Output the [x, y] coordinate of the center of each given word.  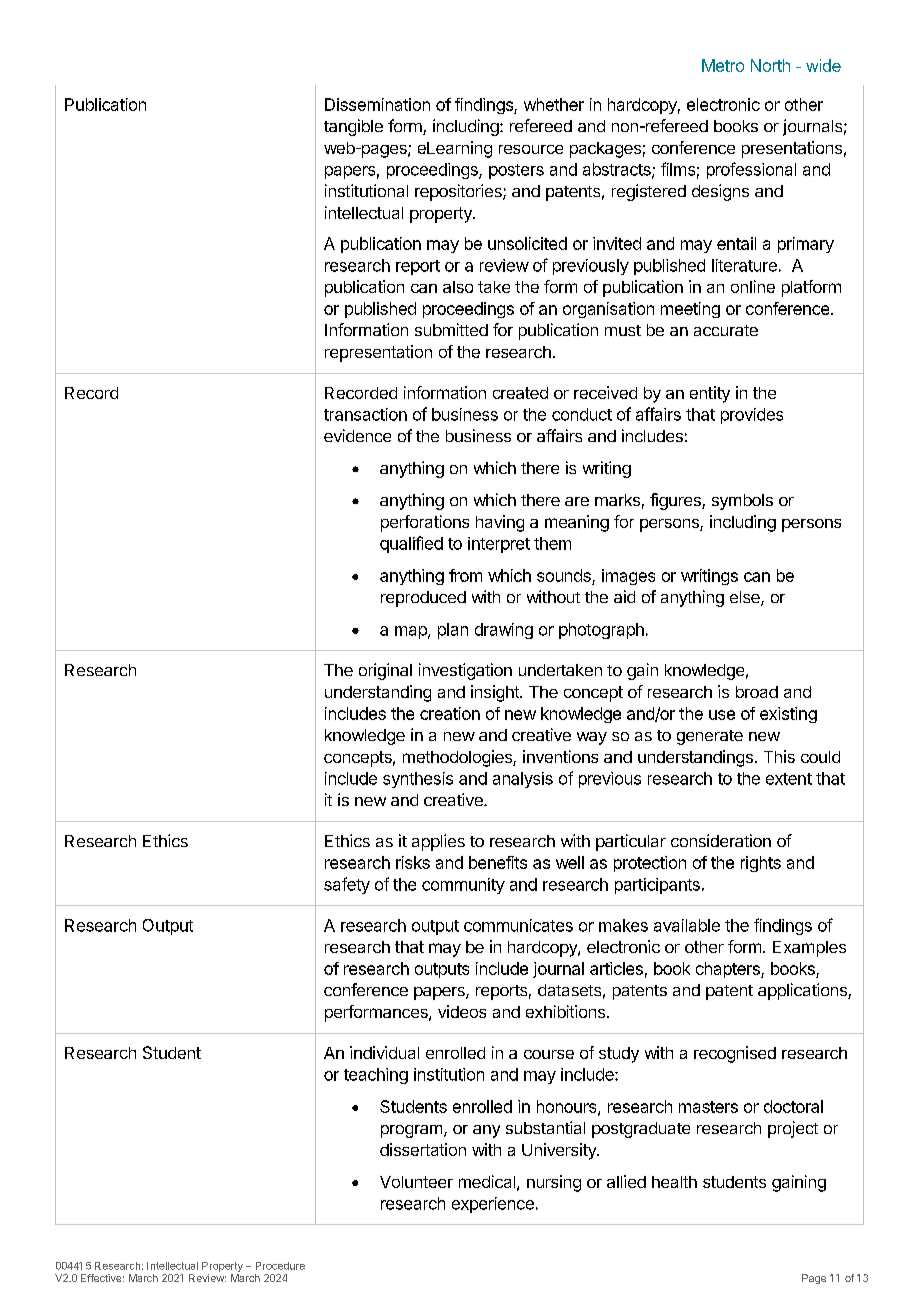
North [770, 65]
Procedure [280, 1266]
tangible [353, 127]
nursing [554, 1183]
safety [347, 885]
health [674, 1182]
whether [554, 104]
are [577, 501]
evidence [357, 435]
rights [761, 864]
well [570, 862]
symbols [742, 502]
